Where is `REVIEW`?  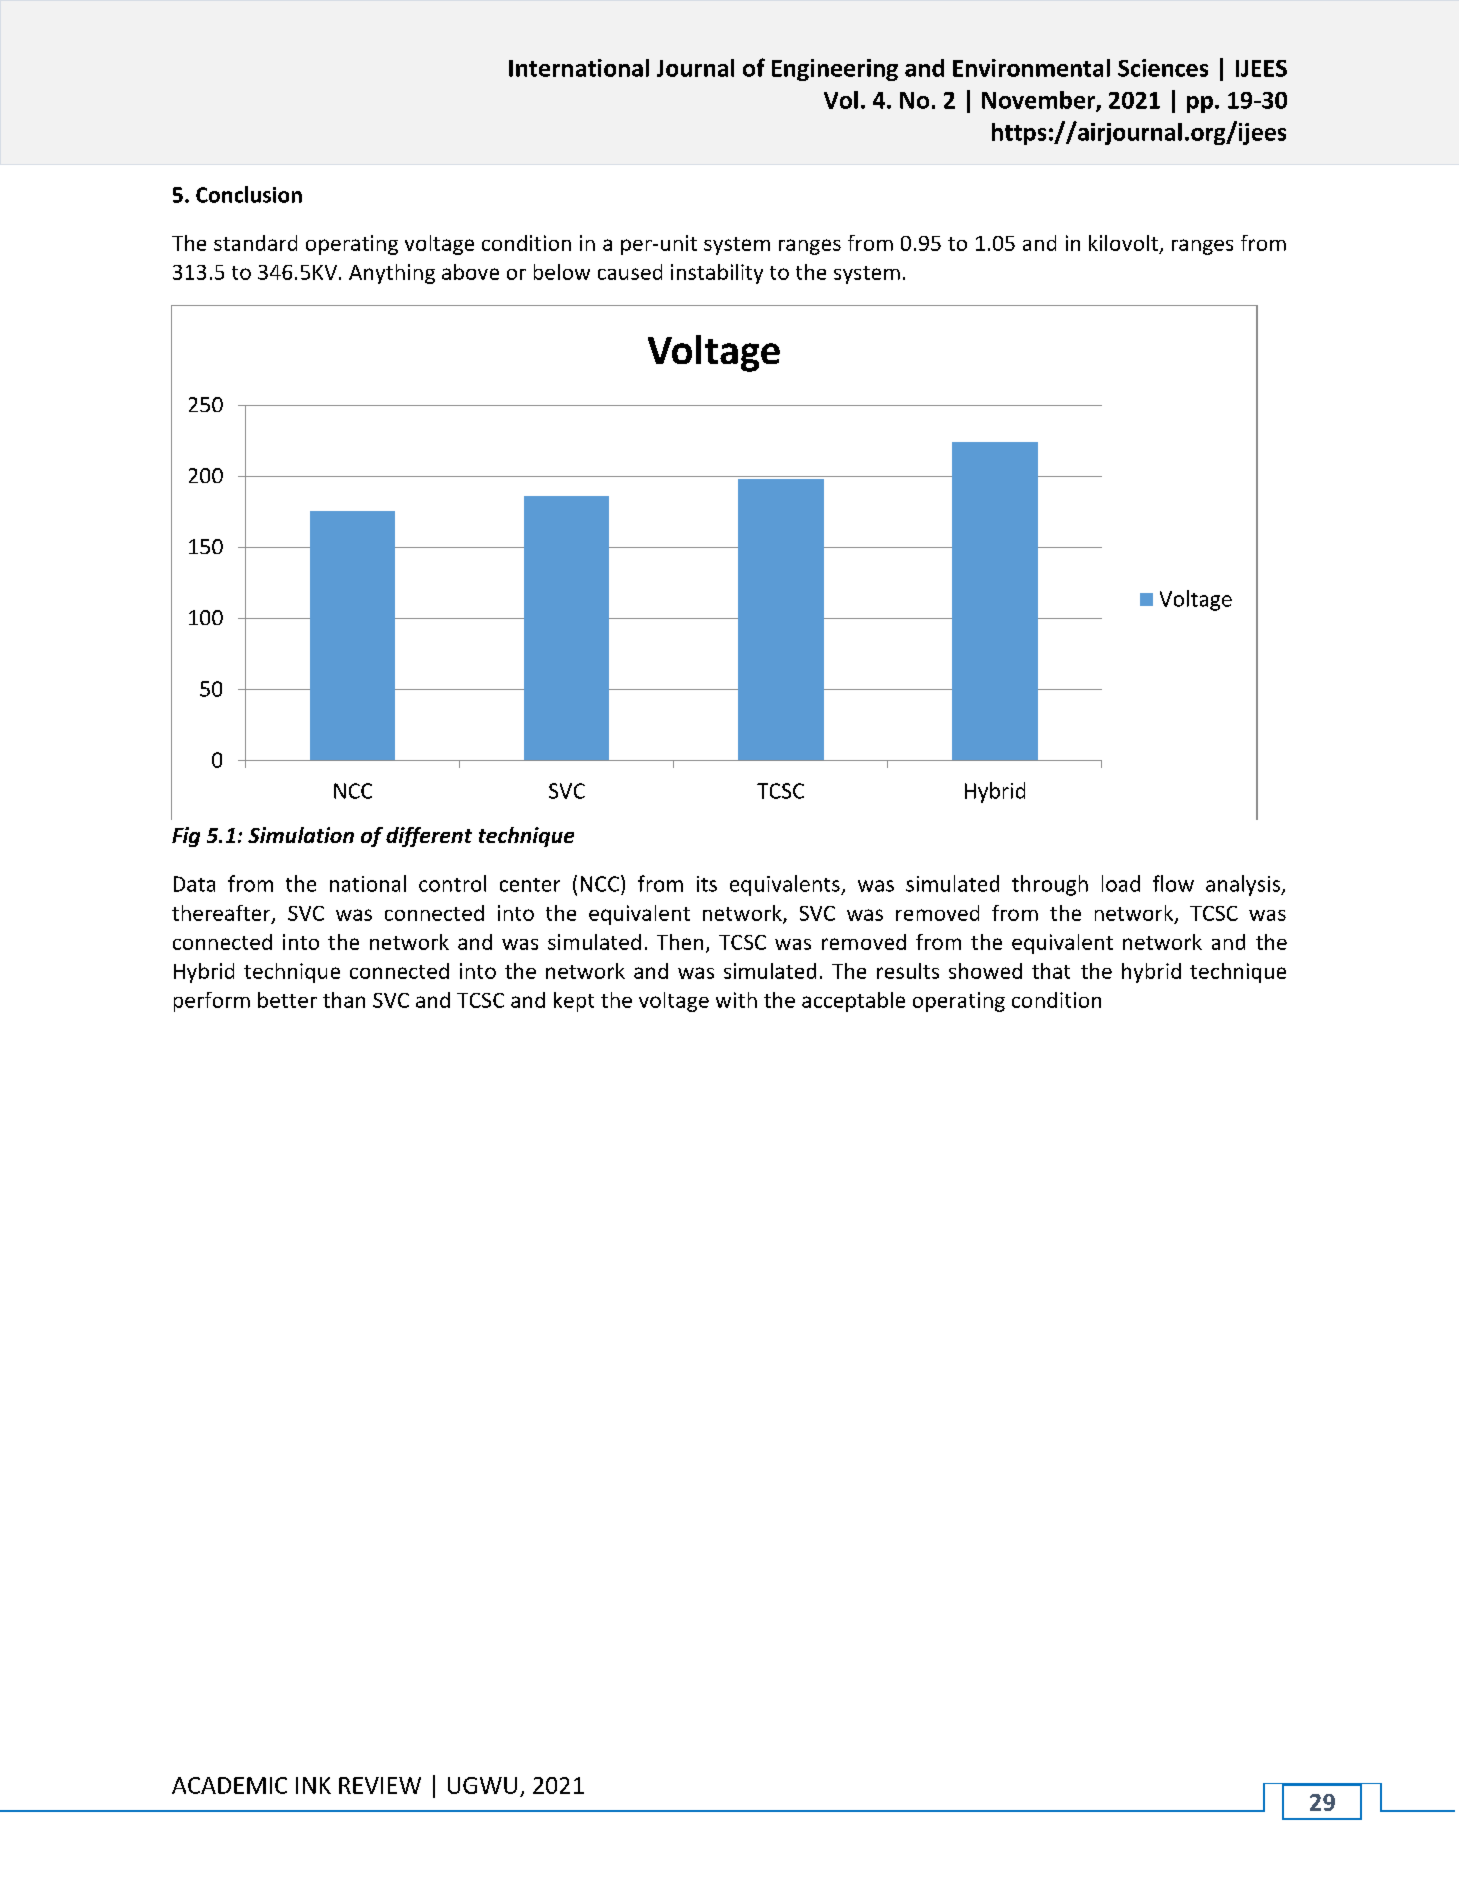
REVIEW is located at coordinates (380, 1785).
